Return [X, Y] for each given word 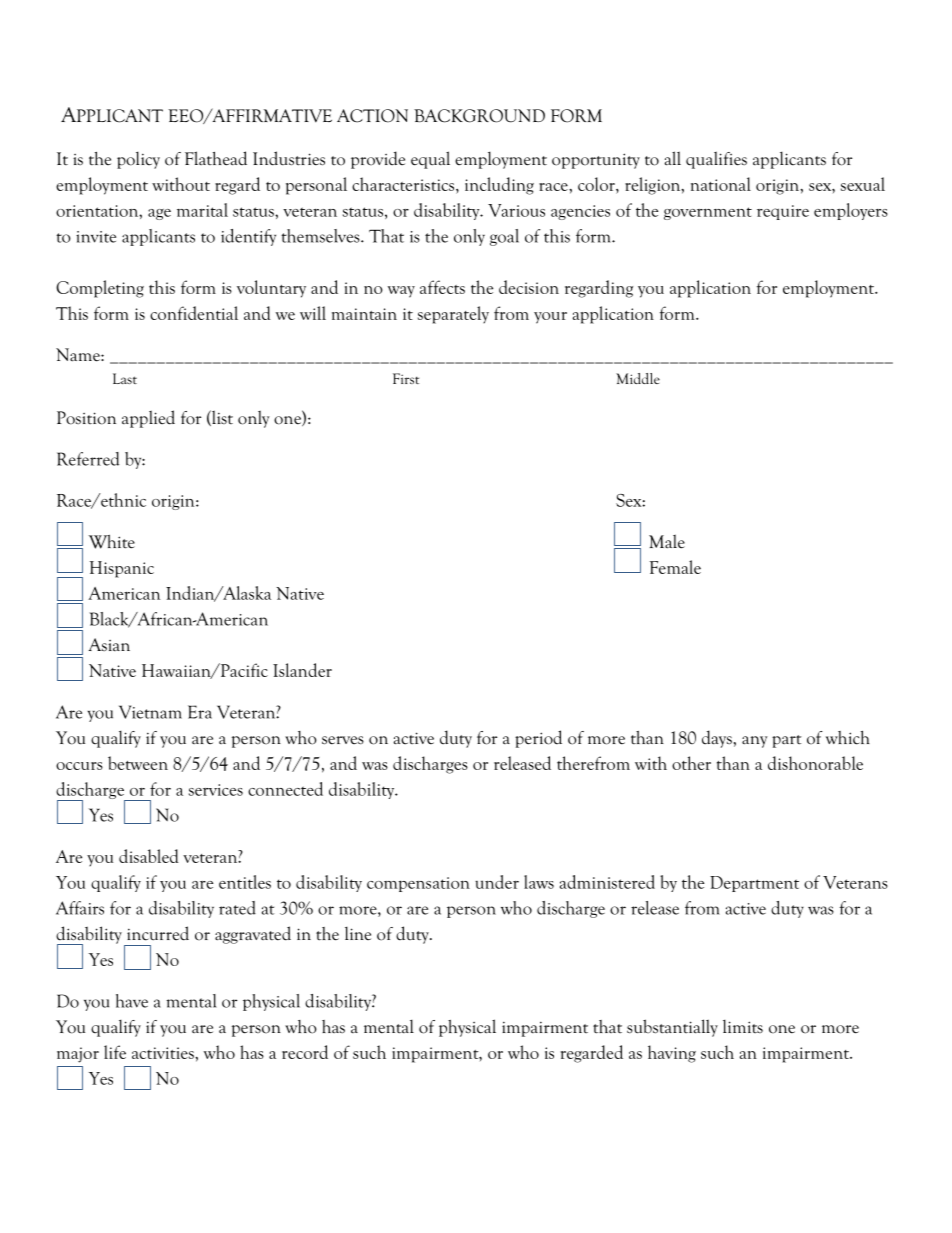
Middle [638, 378]
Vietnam [150, 712]
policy [138, 160]
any [755, 742]
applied [148, 419]
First [406, 378]
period [538, 739]
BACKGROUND [479, 116]
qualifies [716, 160]
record [305, 1052]
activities [164, 1053]
